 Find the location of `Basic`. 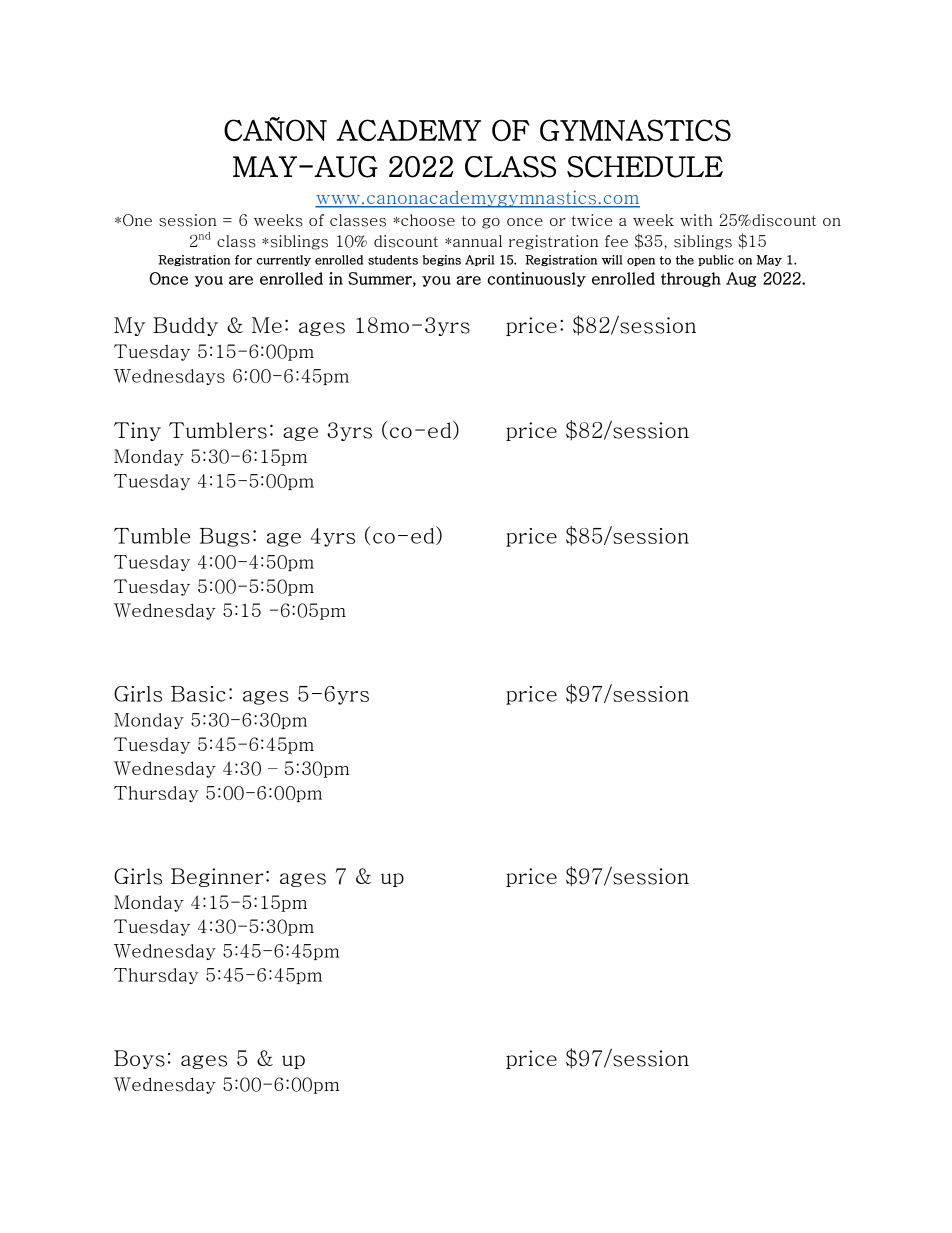

Basic is located at coordinates (198, 694).
